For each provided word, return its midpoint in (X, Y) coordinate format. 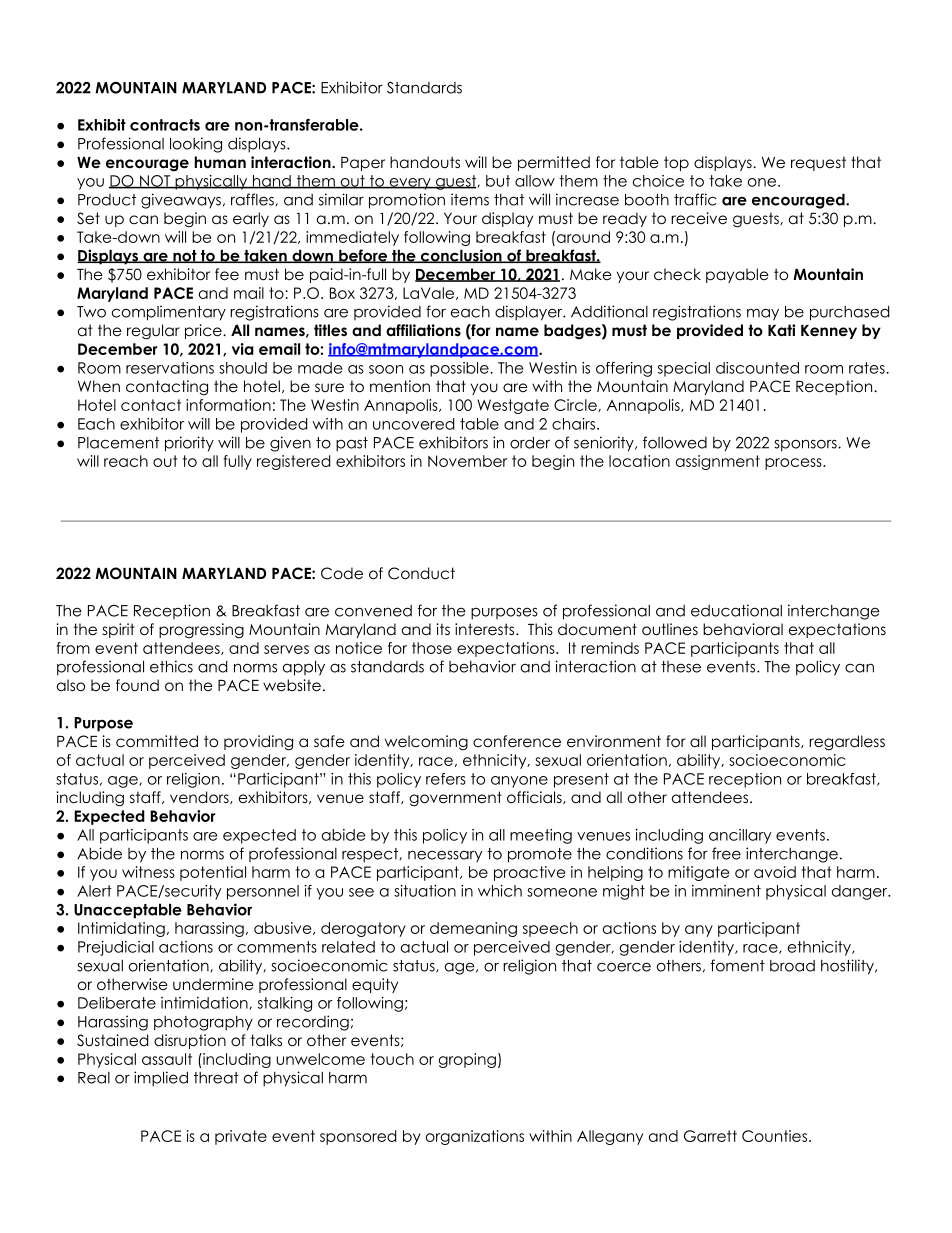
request (818, 163)
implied (161, 1079)
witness (148, 872)
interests (486, 629)
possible (460, 369)
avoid (775, 872)
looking (196, 145)
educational (736, 610)
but (498, 181)
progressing (201, 631)
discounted (757, 368)
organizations (475, 1137)
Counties (776, 1136)
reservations (170, 368)
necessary (445, 856)
